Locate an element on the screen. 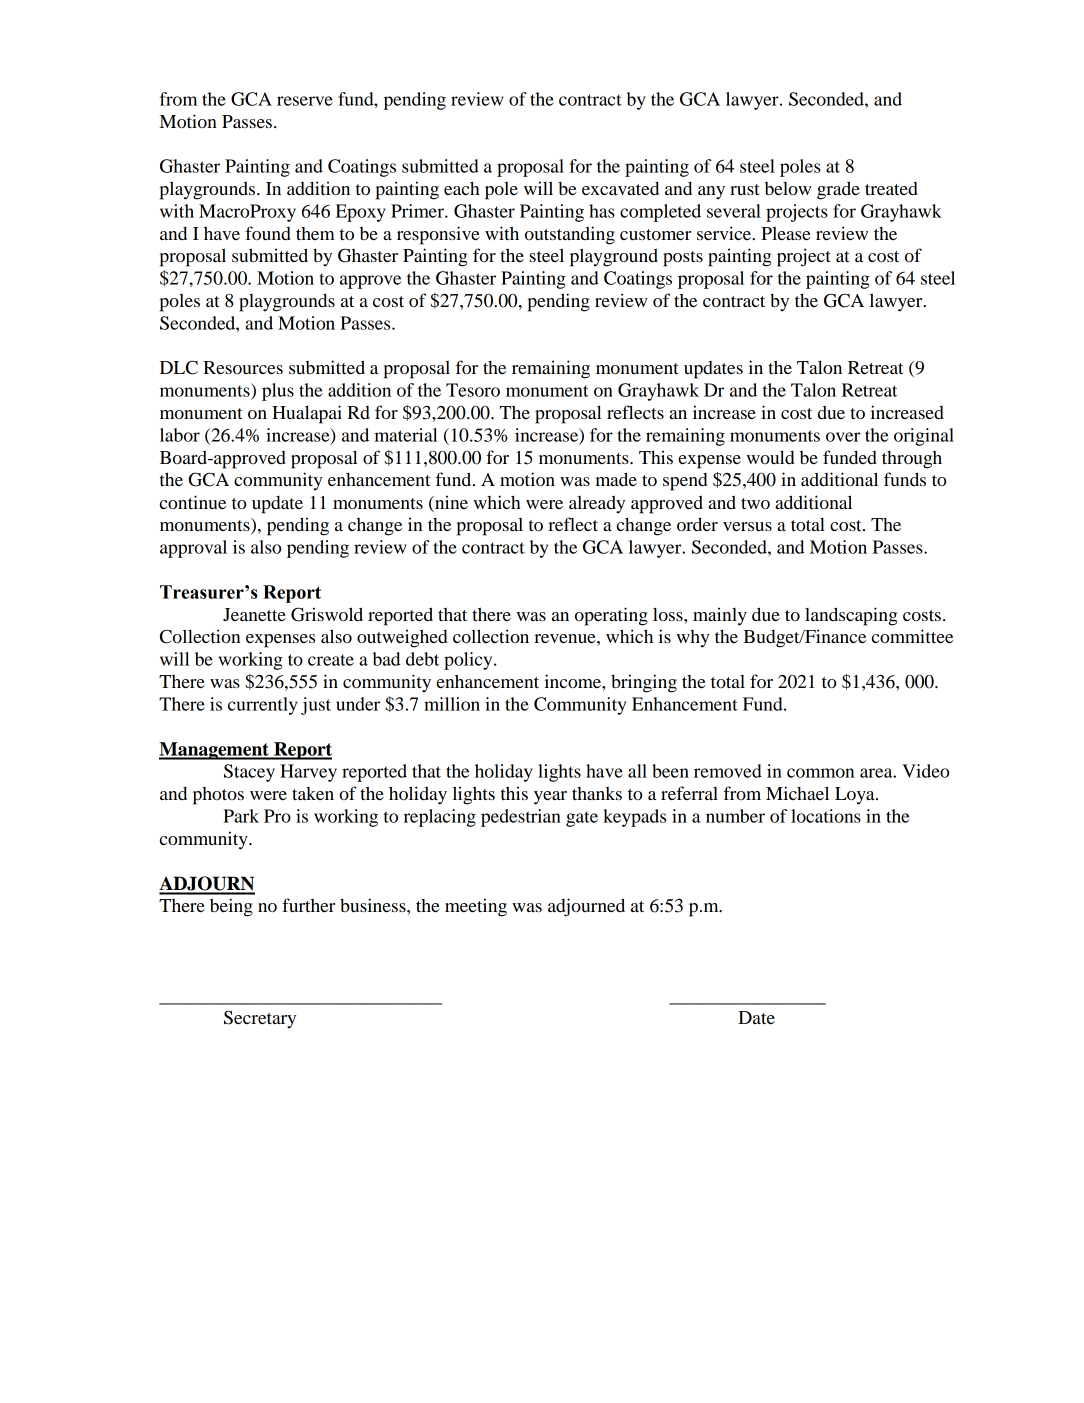  over is located at coordinates (843, 437).
